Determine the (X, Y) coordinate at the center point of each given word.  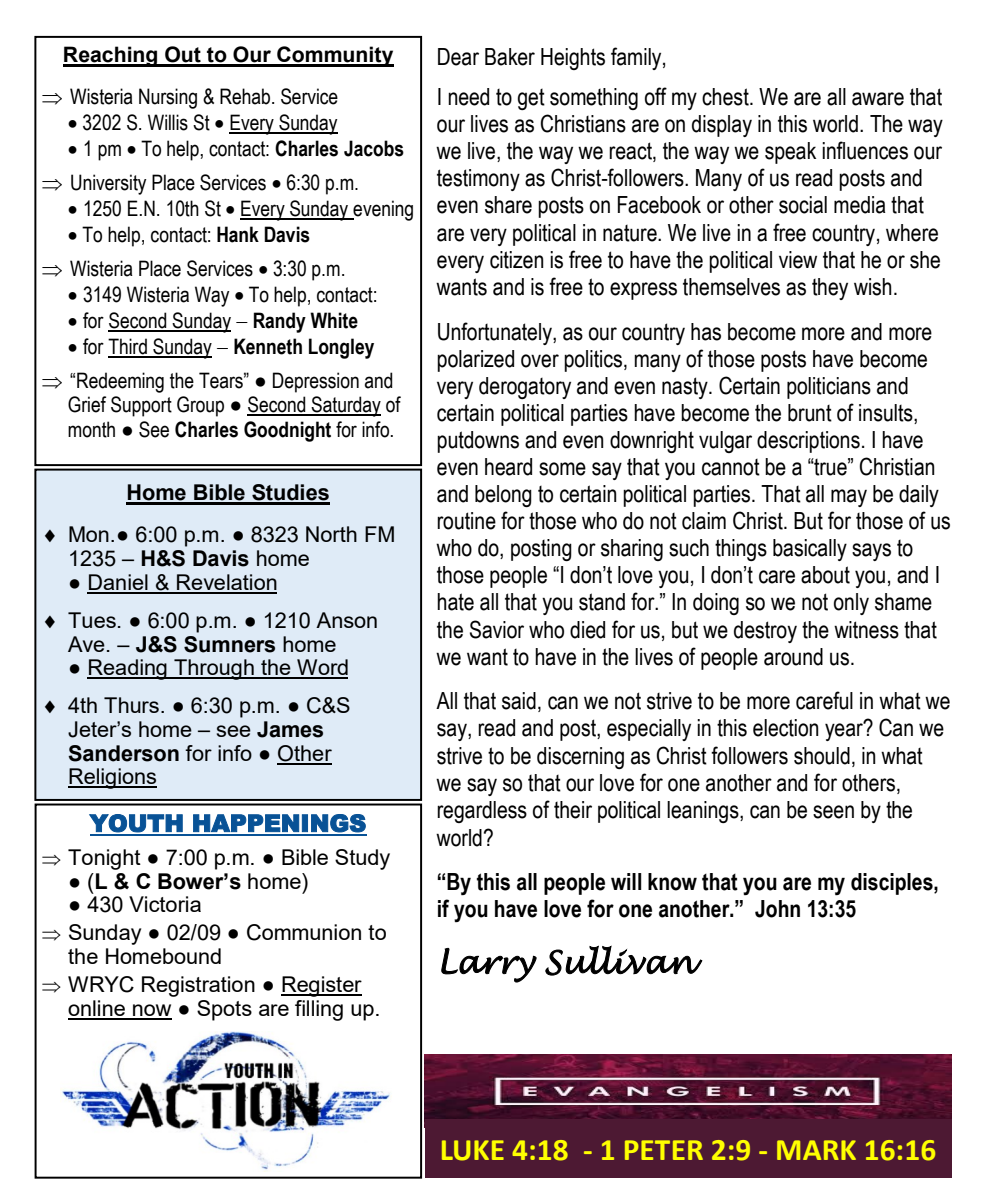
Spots (224, 1010)
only (851, 604)
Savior (497, 629)
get (531, 99)
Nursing (168, 98)
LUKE (473, 1150)
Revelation (226, 583)
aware (878, 99)
